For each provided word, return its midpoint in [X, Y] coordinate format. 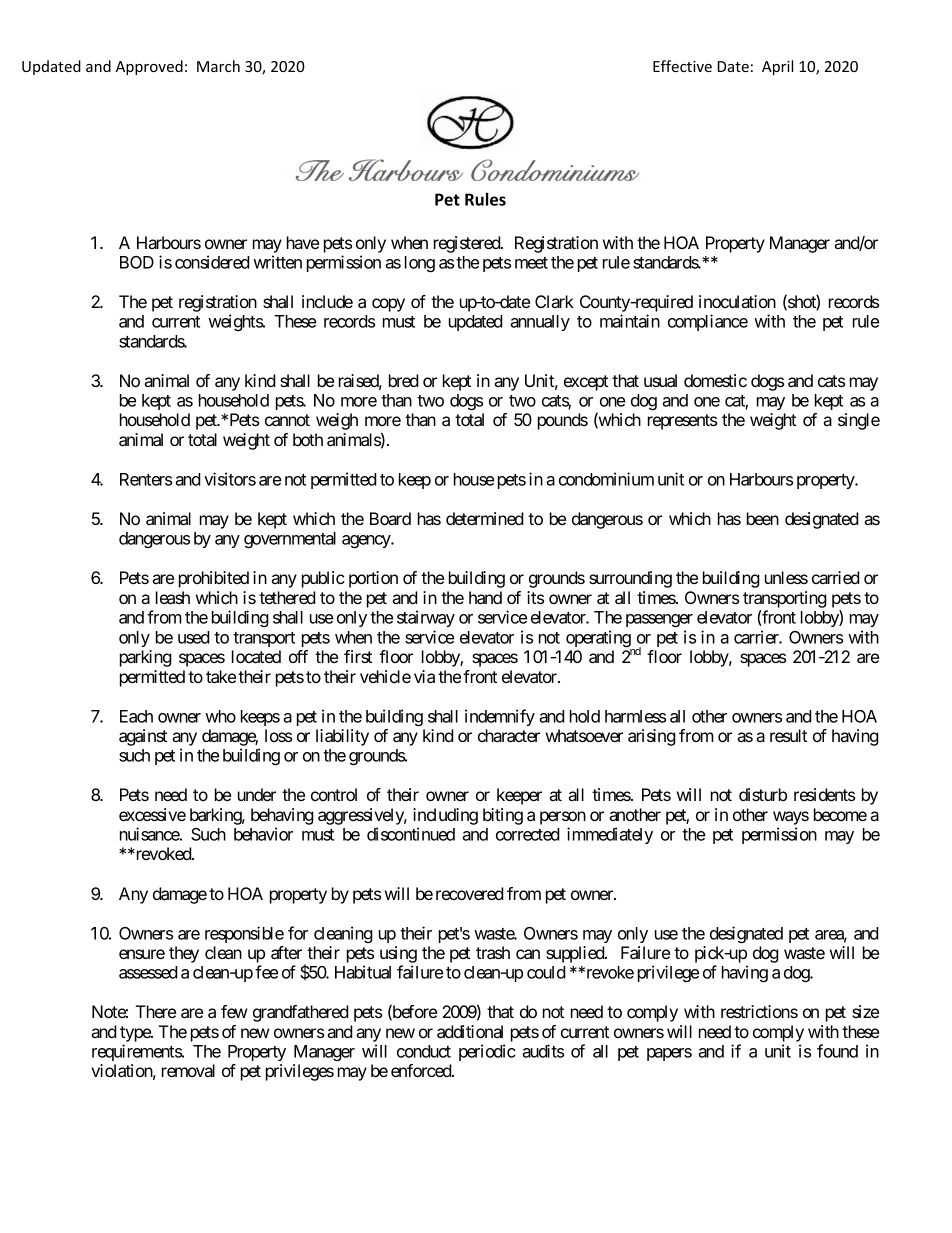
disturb [763, 794]
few [234, 1011]
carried [836, 577]
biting [503, 816]
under [257, 794]
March [218, 66]
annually [540, 323]
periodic [487, 1052]
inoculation [737, 301]
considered [212, 262]
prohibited [214, 579]
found [837, 1051]
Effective [682, 66]
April [777, 67]
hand [485, 597]
